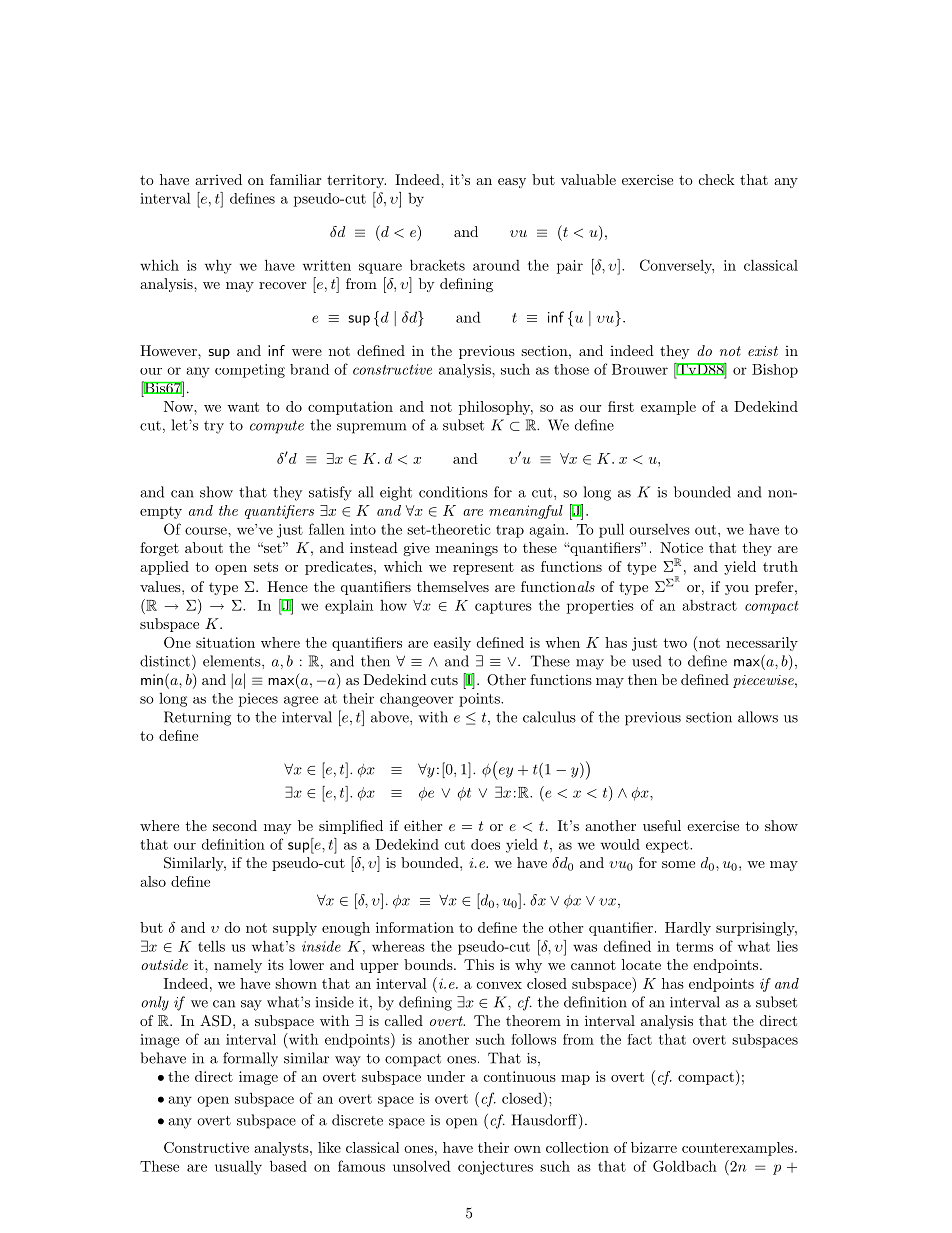 This image has width=952, height=1233. What do you see at coordinates (685, 1166) in the image?
I see `Goldbach` at bounding box center [685, 1166].
